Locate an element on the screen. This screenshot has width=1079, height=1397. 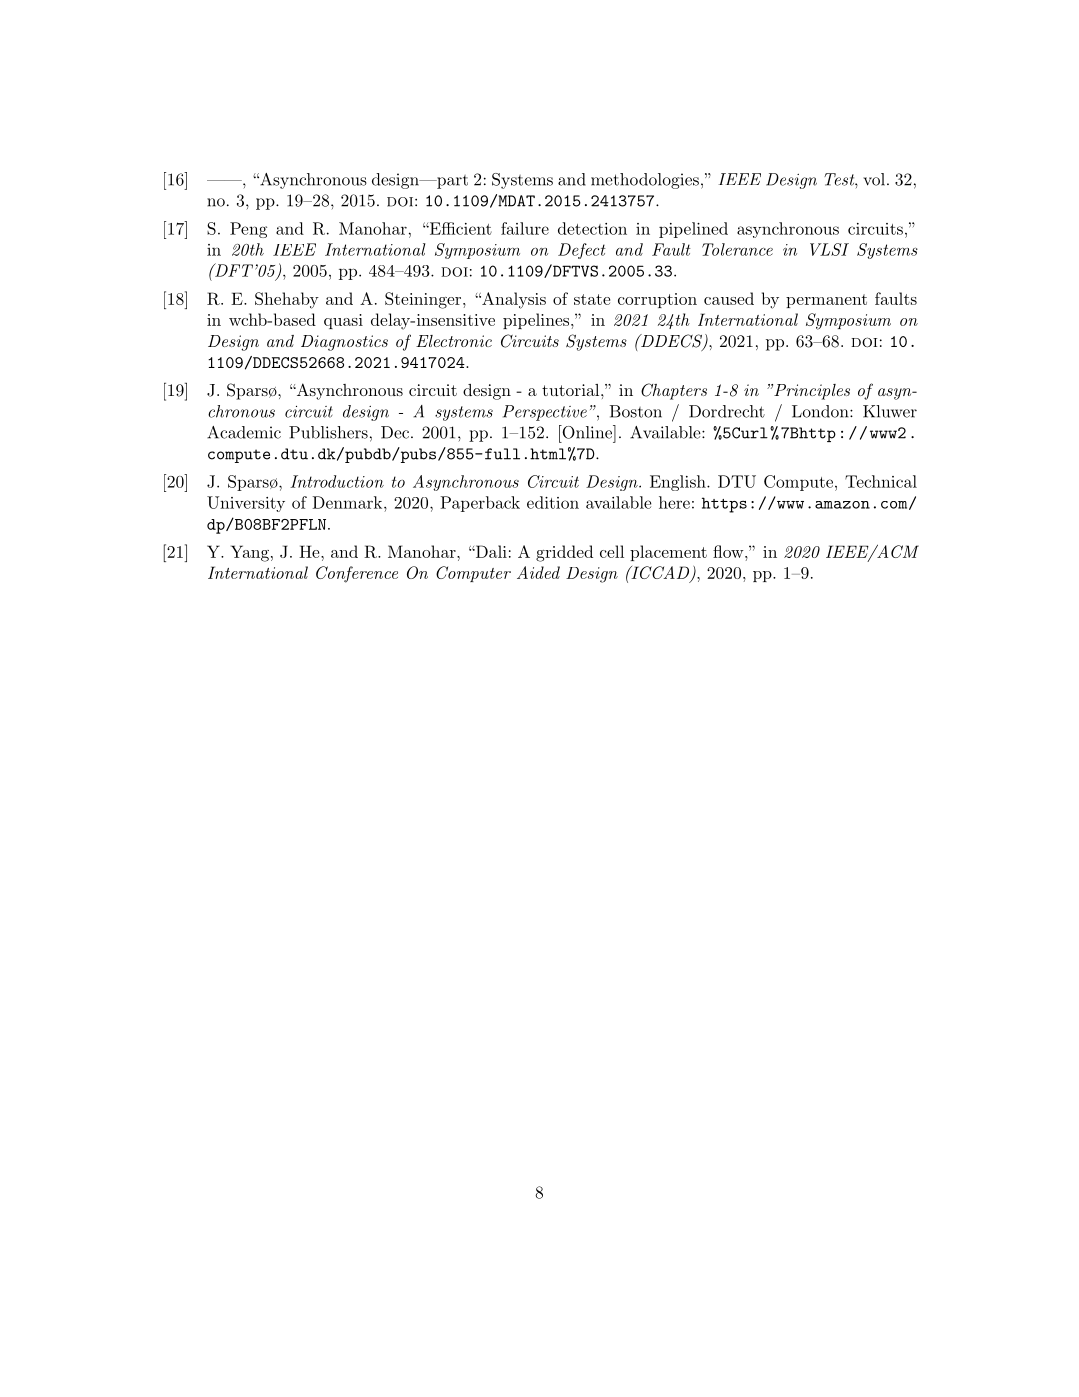
vol is located at coordinates (875, 179).
